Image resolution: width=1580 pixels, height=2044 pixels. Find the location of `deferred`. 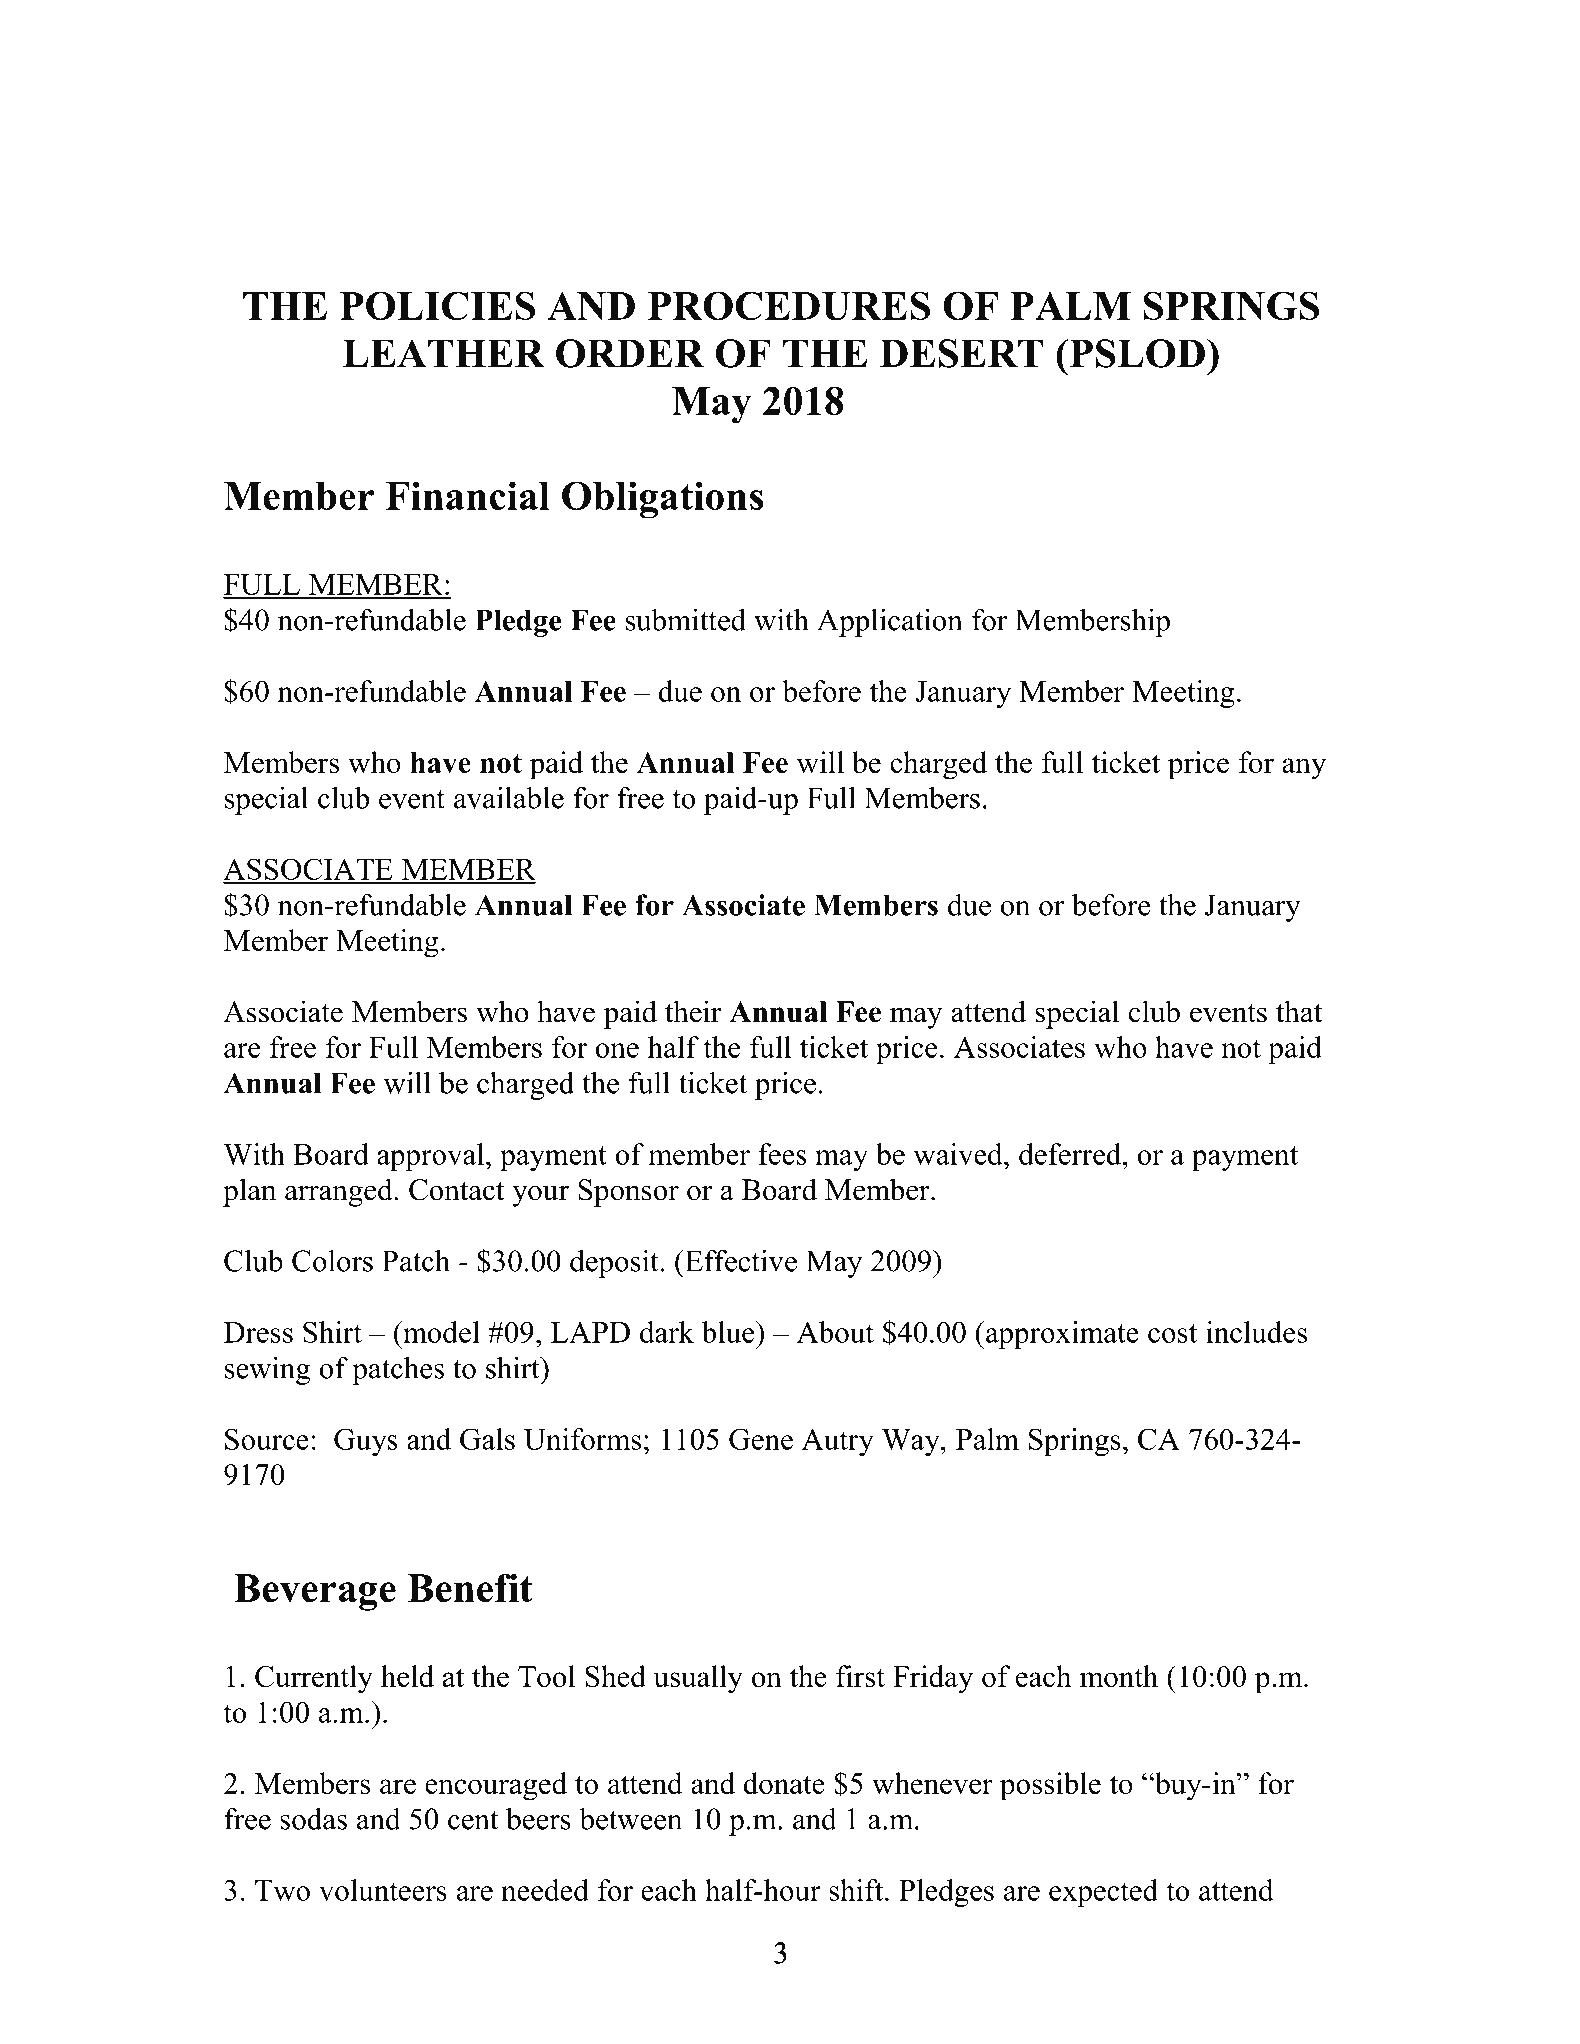

deferred is located at coordinates (1071, 1154).
